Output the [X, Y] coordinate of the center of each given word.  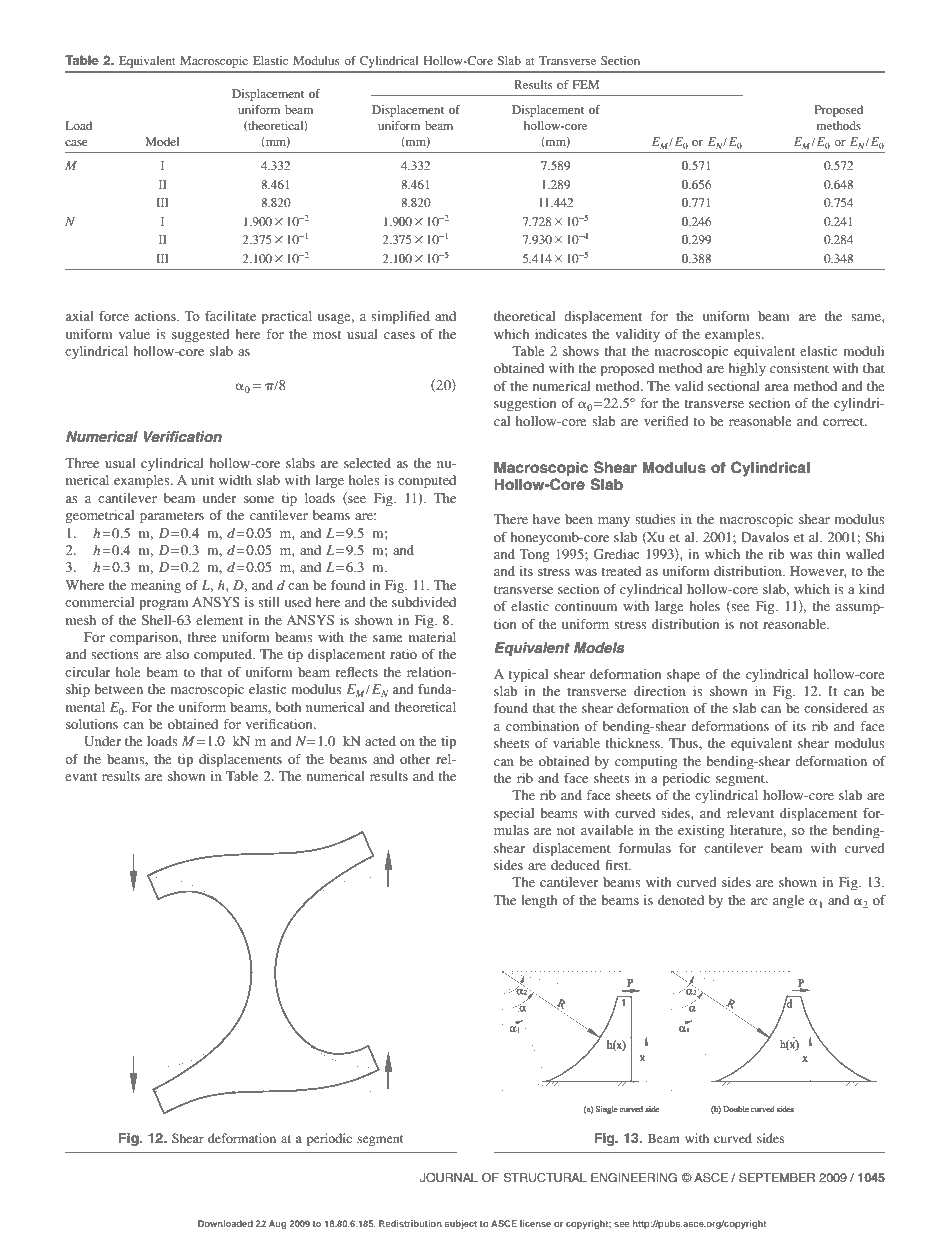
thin [829, 554]
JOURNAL [449, 1178]
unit [202, 480]
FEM [586, 84]
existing [701, 831]
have [546, 519]
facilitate [230, 316]
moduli [863, 351]
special [514, 815]
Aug [277, 1224]
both [288, 707]
